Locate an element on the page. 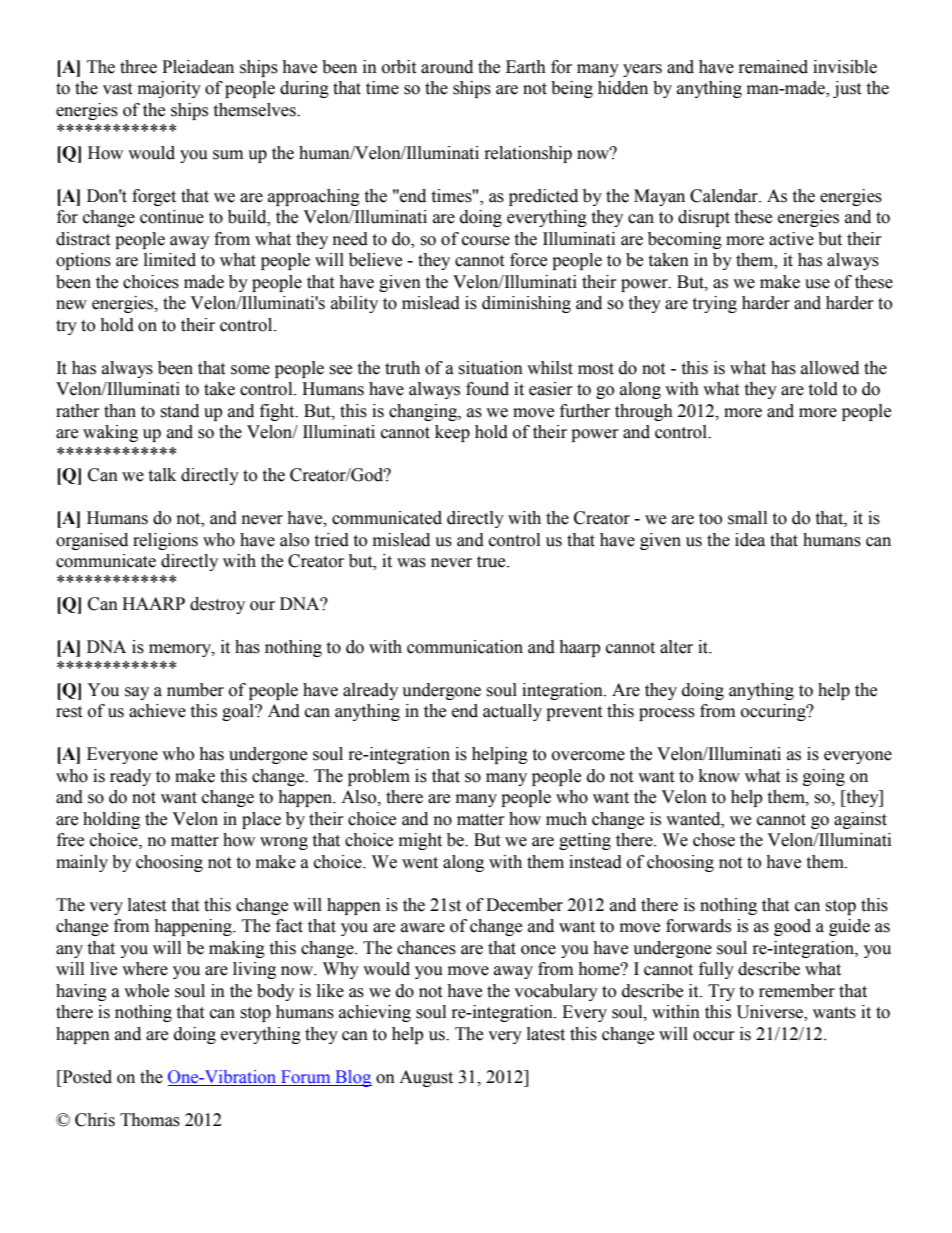 This image has height=1233, width=952. Thomas is located at coordinates (150, 1120).
